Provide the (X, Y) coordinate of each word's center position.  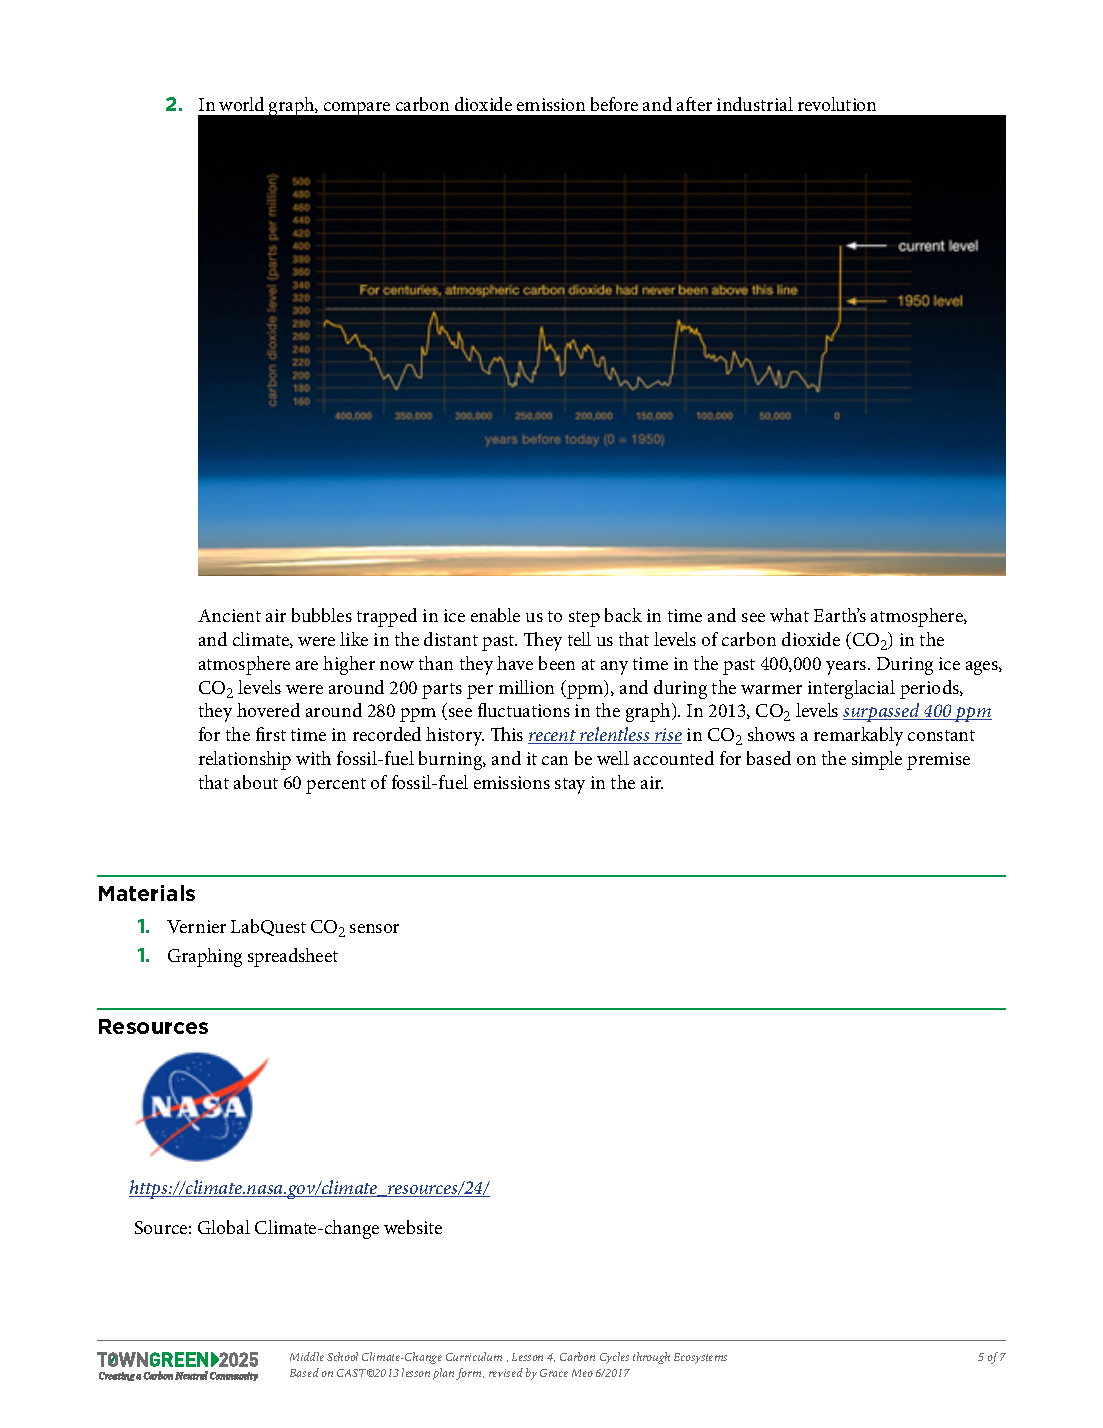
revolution (837, 104)
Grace (554, 1373)
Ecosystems (700, 1358)
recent (553, 737)
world (241, 104)
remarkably (858, 736)
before (614, 104)
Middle (307, 1356)
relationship (245, 760)
